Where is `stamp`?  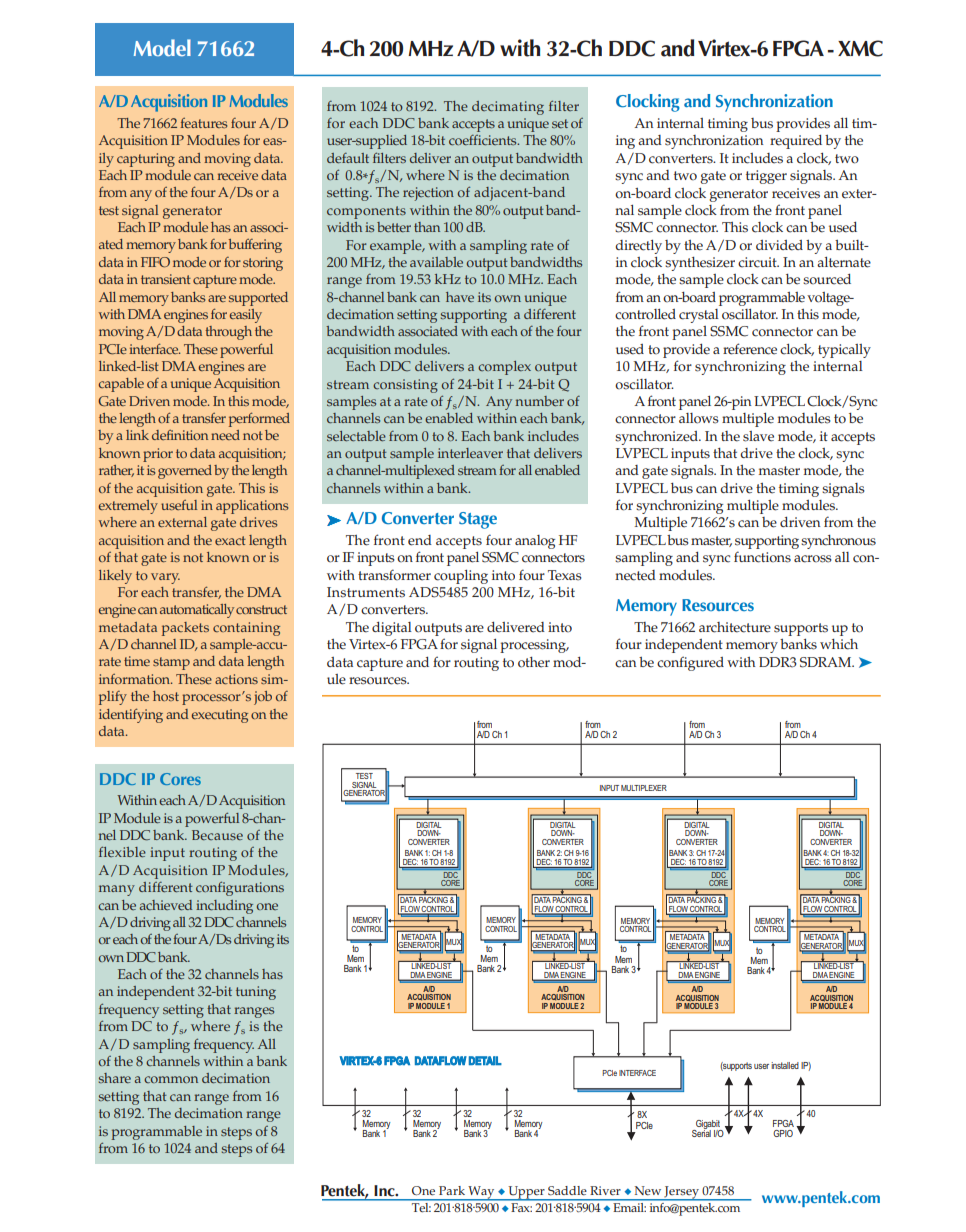
stamp is located at coordinates (171, 663).
